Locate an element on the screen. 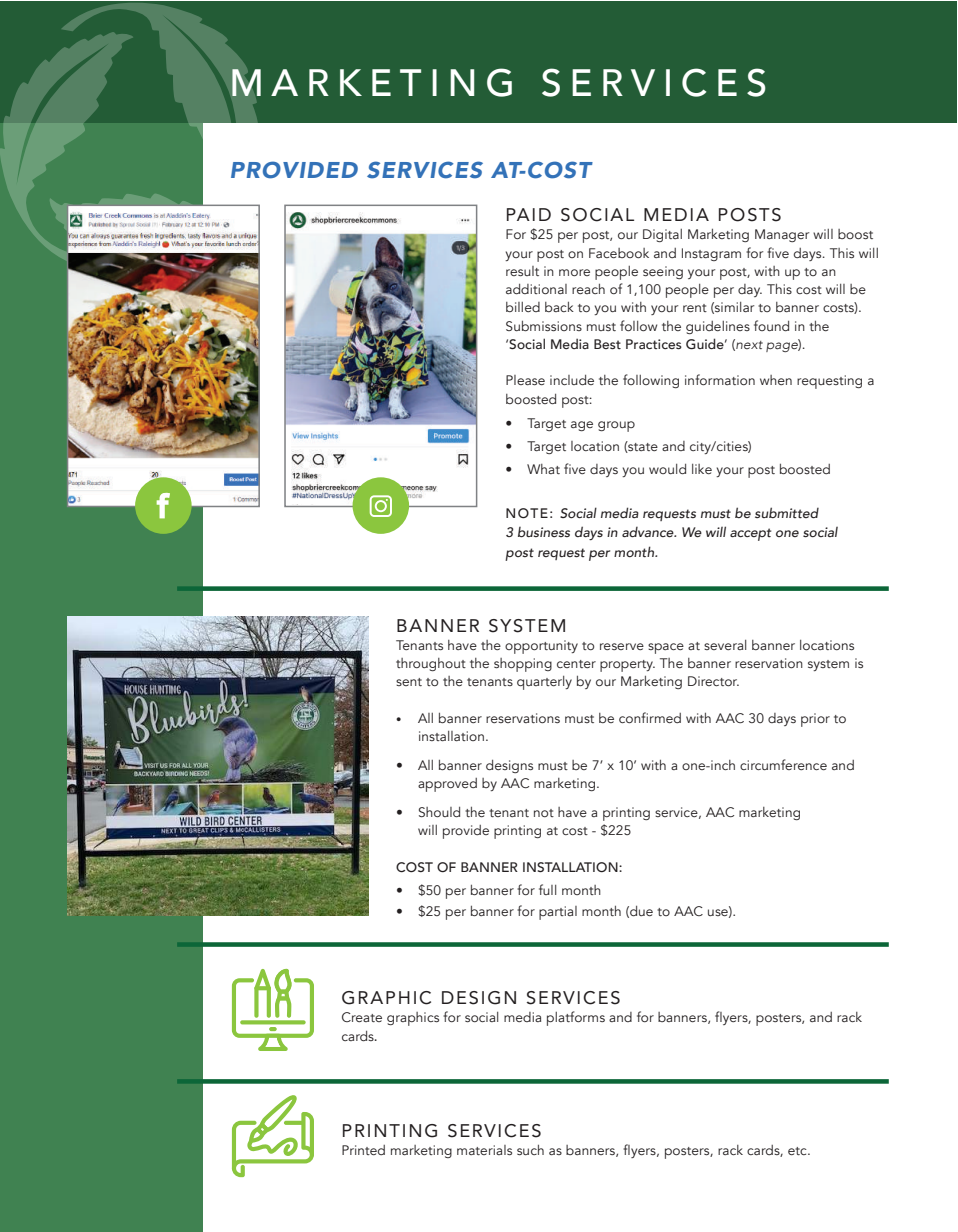 This screenshot has height=1232, width=958. result is located at coordinates (522, 271).
